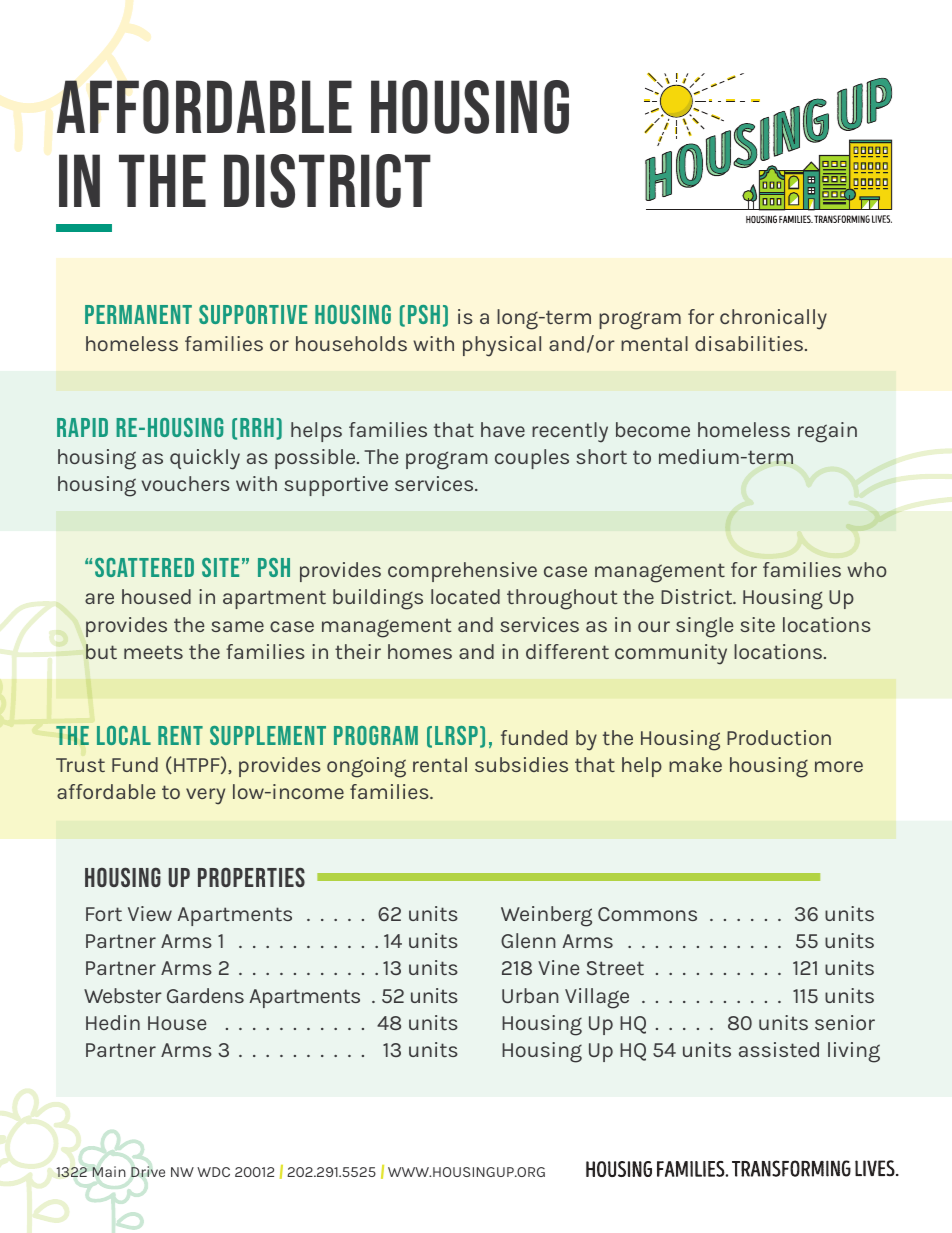 The image size is (952, 1233). I want to click on Drive, so click(148, 1171).
